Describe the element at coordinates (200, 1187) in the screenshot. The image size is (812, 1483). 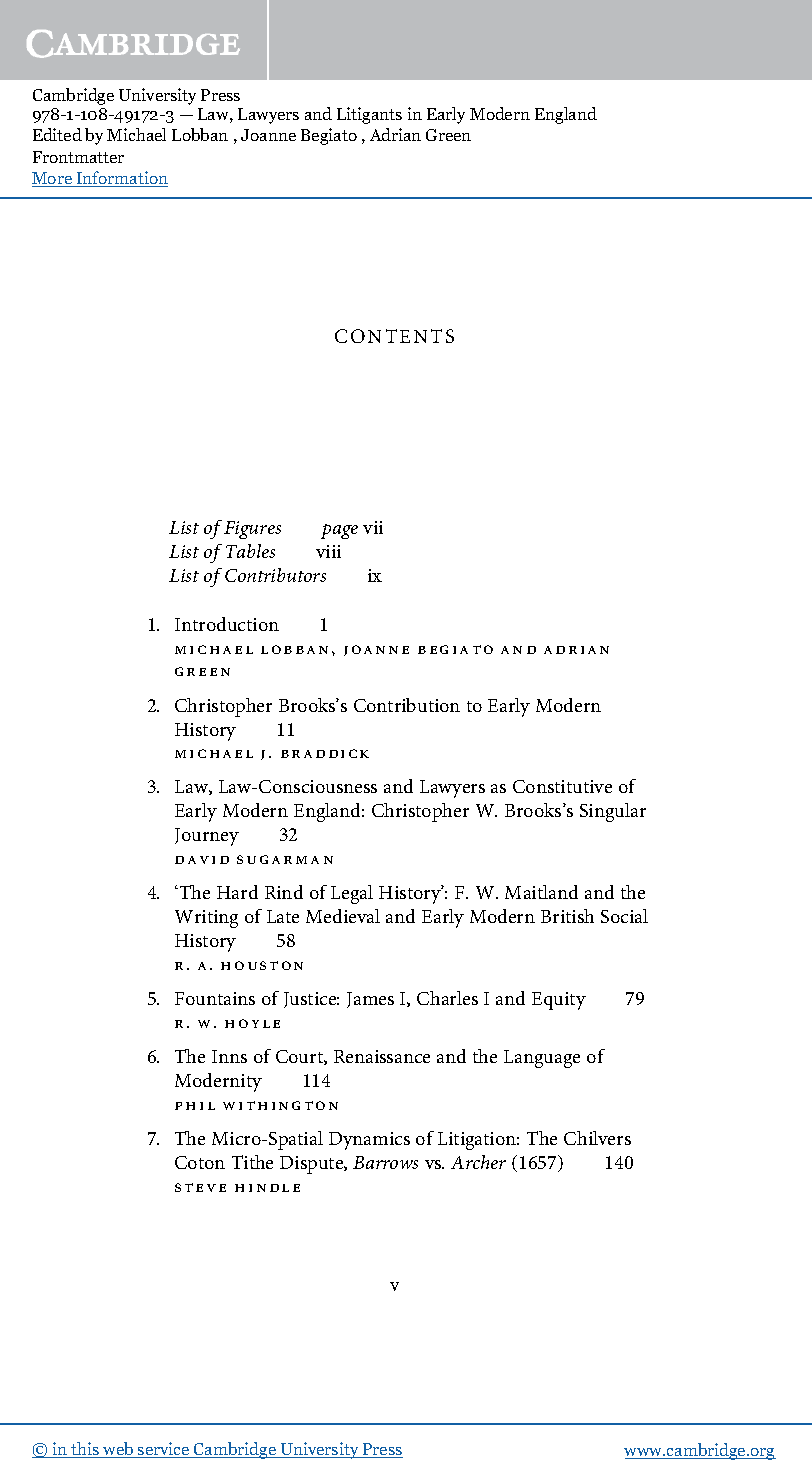
I see `steve` at that location.
